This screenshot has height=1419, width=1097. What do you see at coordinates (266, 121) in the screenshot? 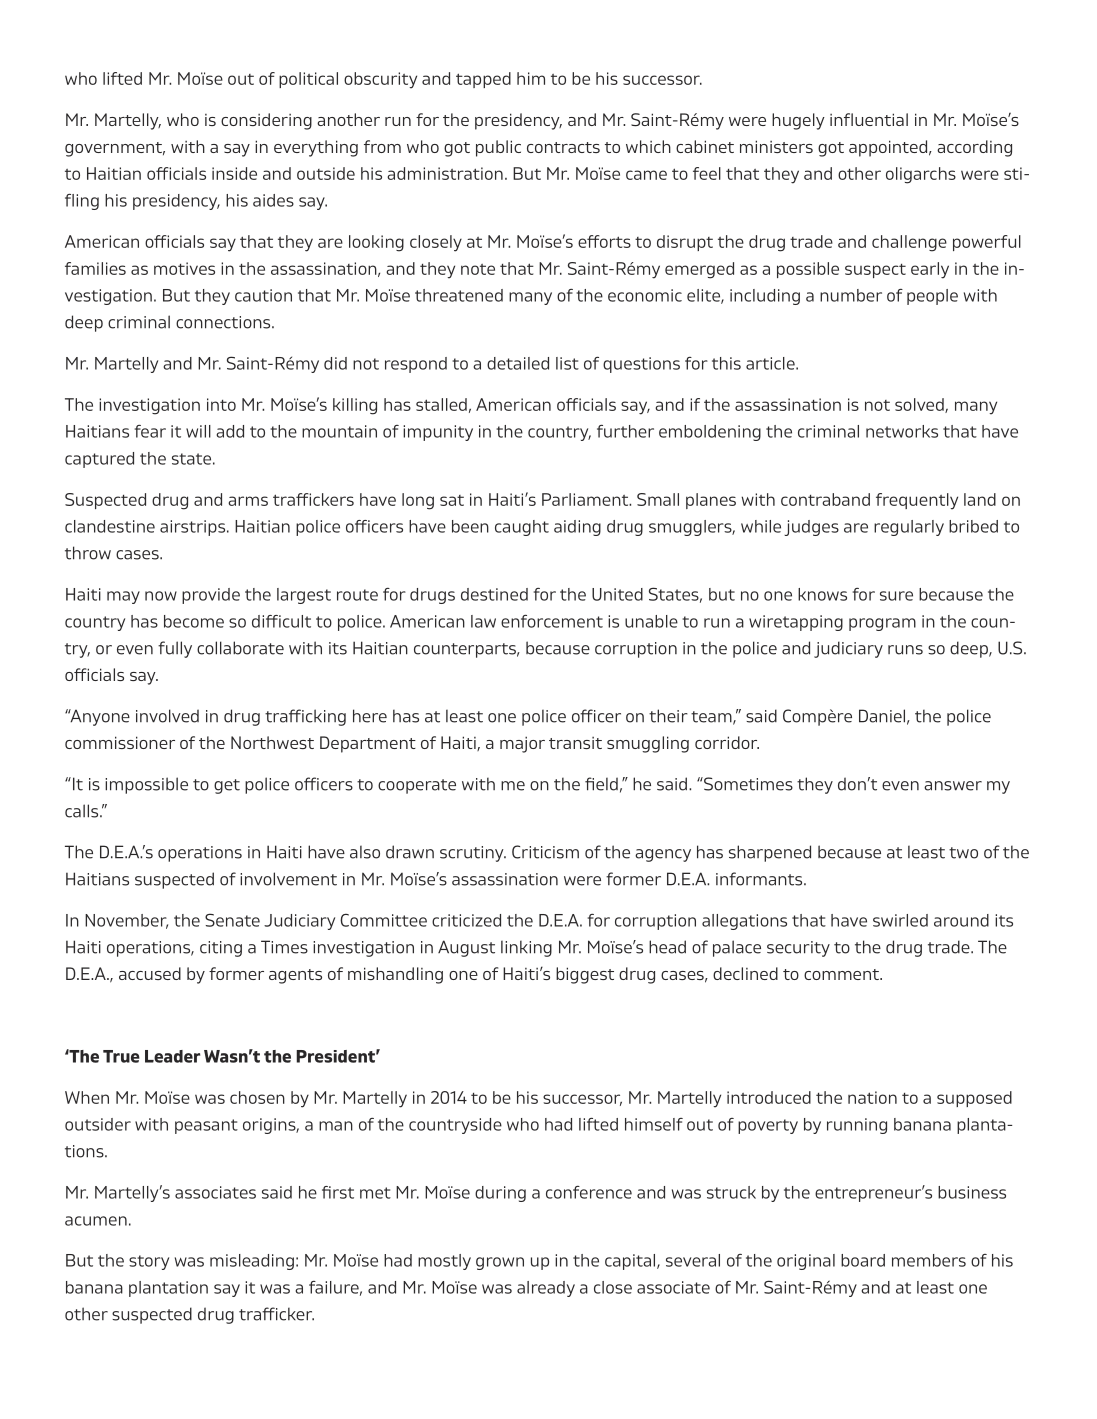
I see `considering` at bounding box center [266, 121].
